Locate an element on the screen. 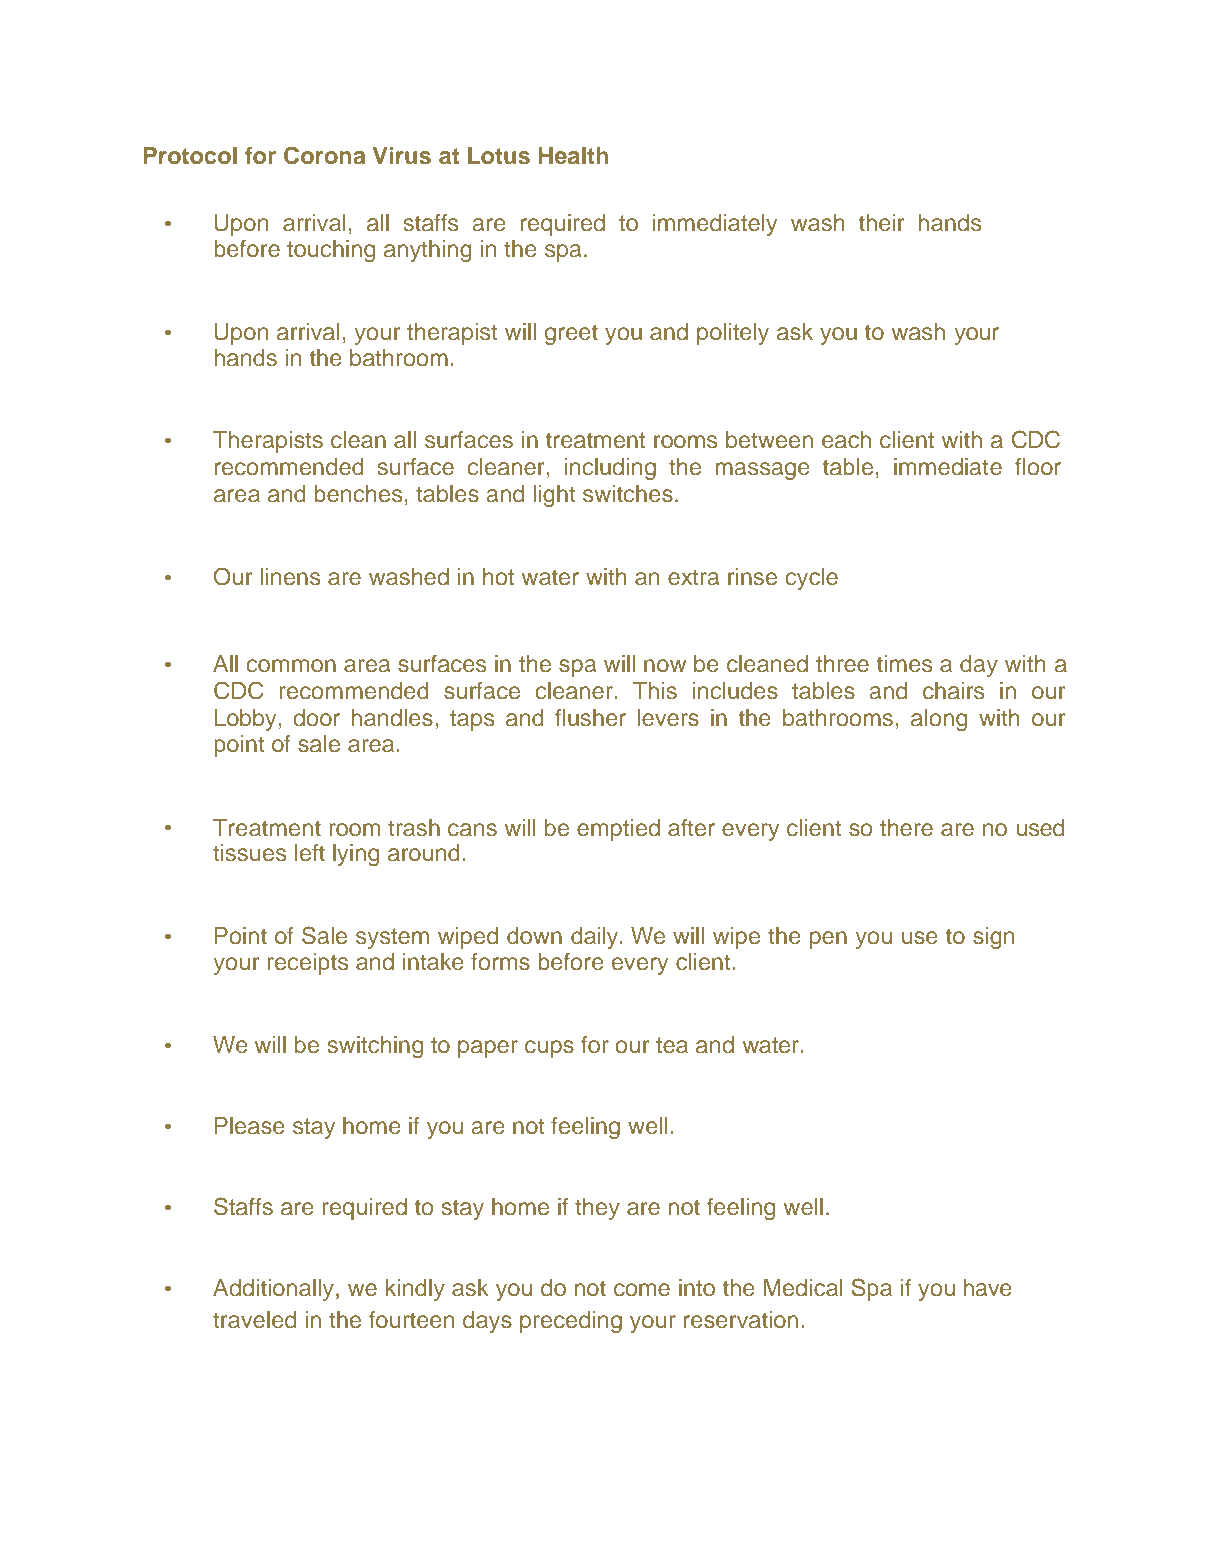  Health is located at coordinates (573, 156).
